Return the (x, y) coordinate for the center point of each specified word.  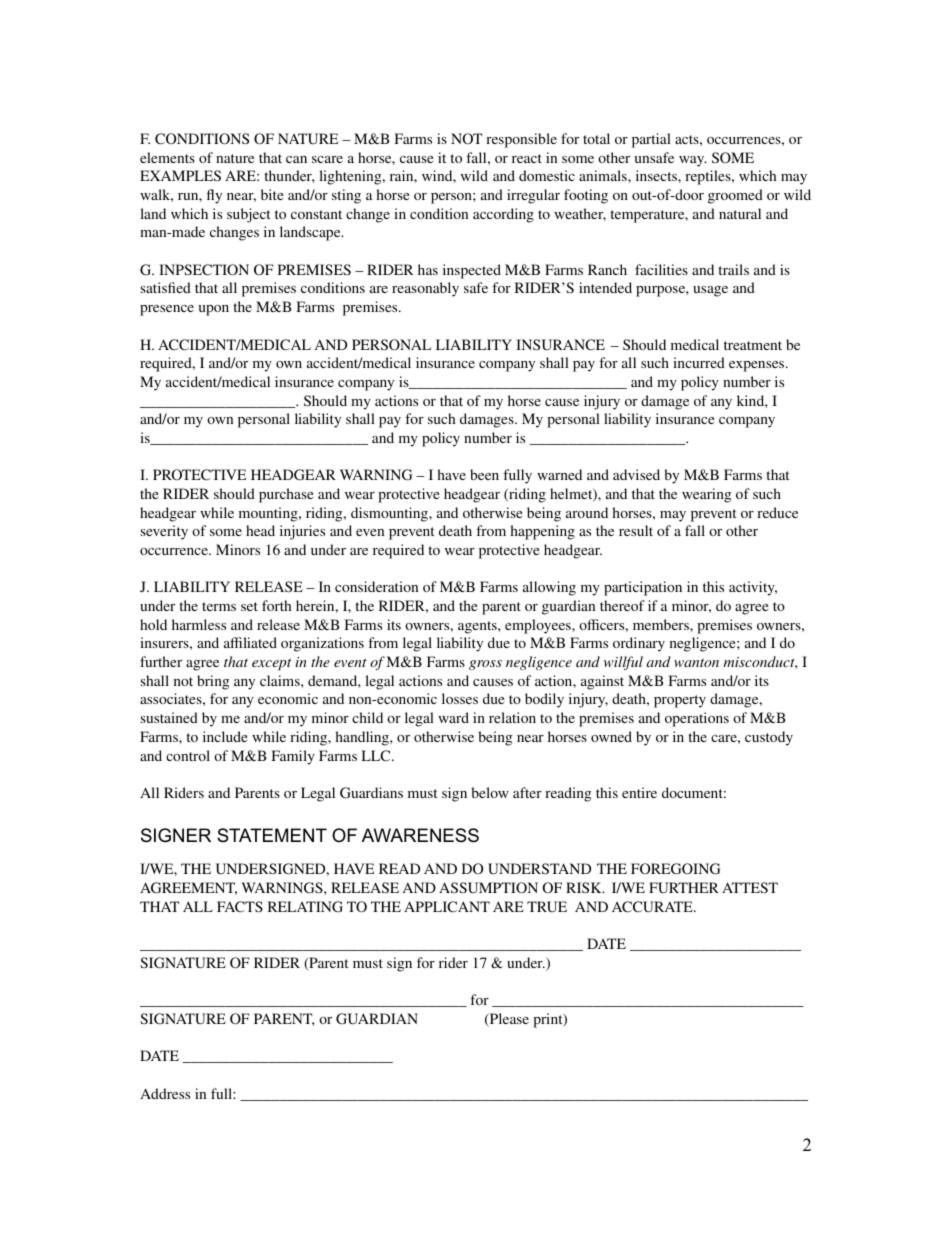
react (527, 158)
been (484, 474)
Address (165, 1093)
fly (214, 196)
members (662, 624)
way (693, 161)
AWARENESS (420, 835)
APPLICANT (447, 906)
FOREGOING (675, 869)
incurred (699, 362)
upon (214, 310)
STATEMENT (272, 835)
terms (219, 606)
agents (478, 627)
